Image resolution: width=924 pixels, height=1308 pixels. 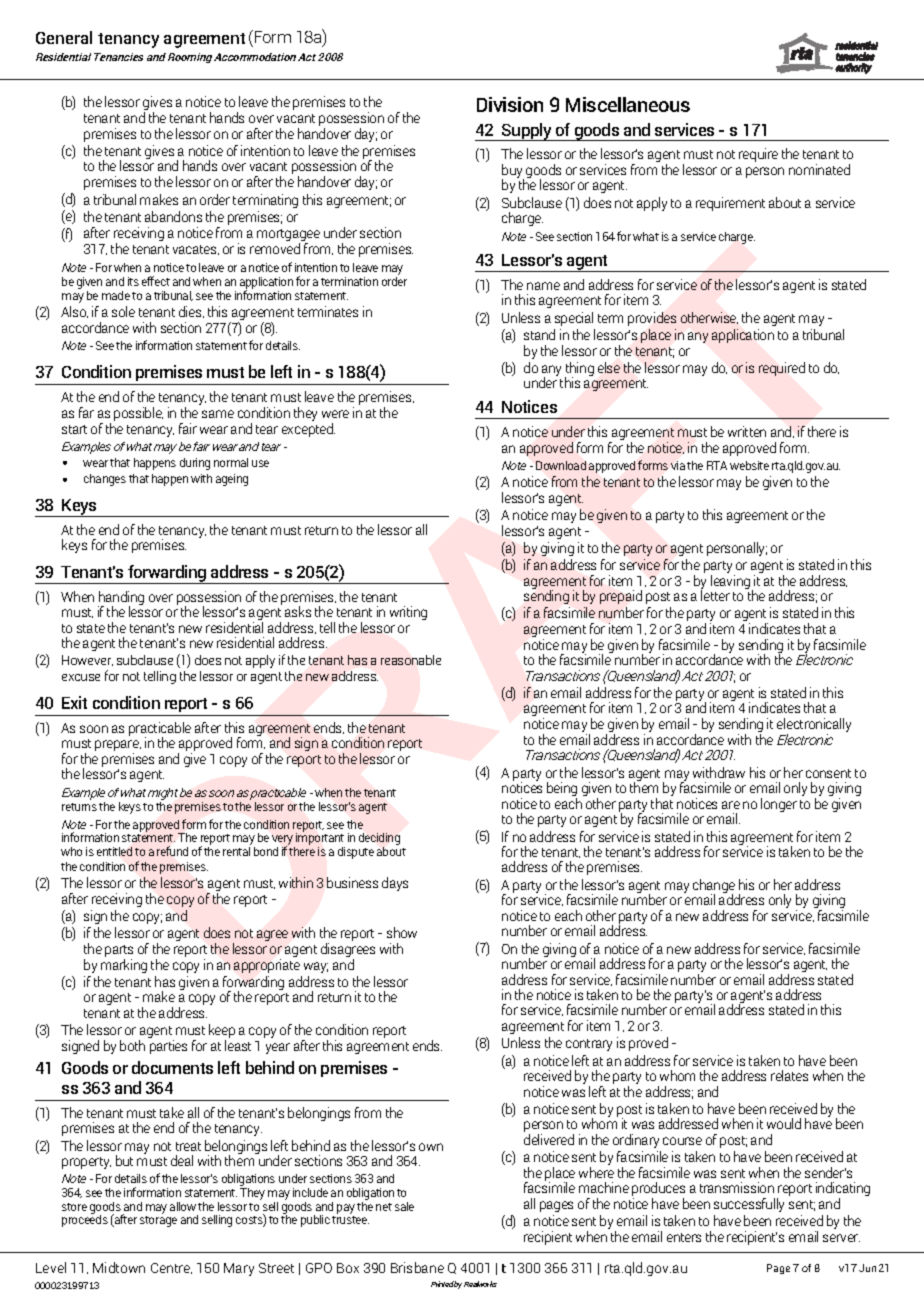 What do you see at coordinates (749, 1205) in the document?
I see `successfully` at bounding box center [749, 1205].
